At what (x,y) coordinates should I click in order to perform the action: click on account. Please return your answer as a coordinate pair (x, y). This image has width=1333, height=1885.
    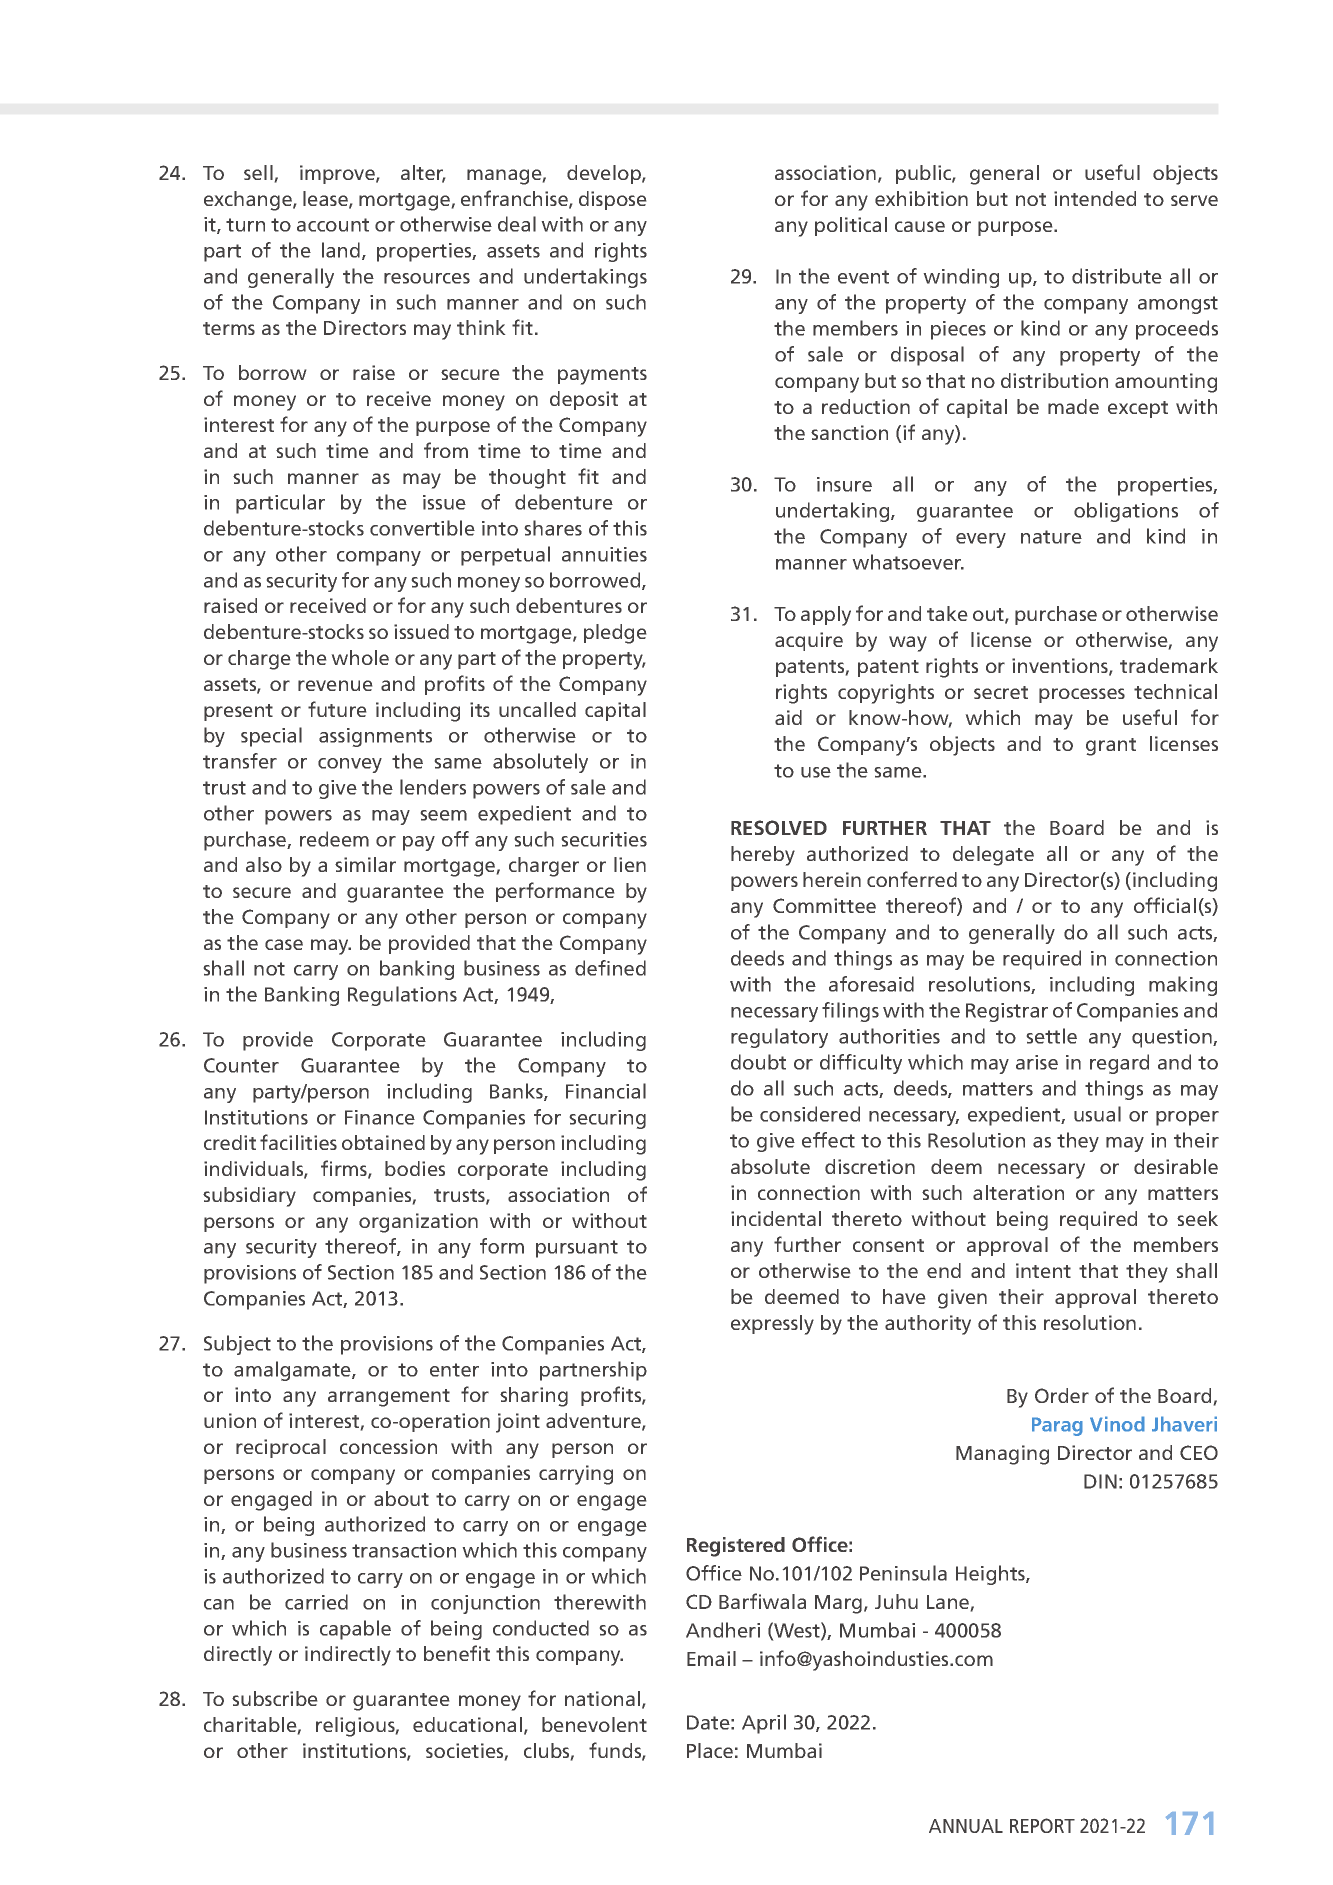
    Looking at the image, I should click on (333, 225).
